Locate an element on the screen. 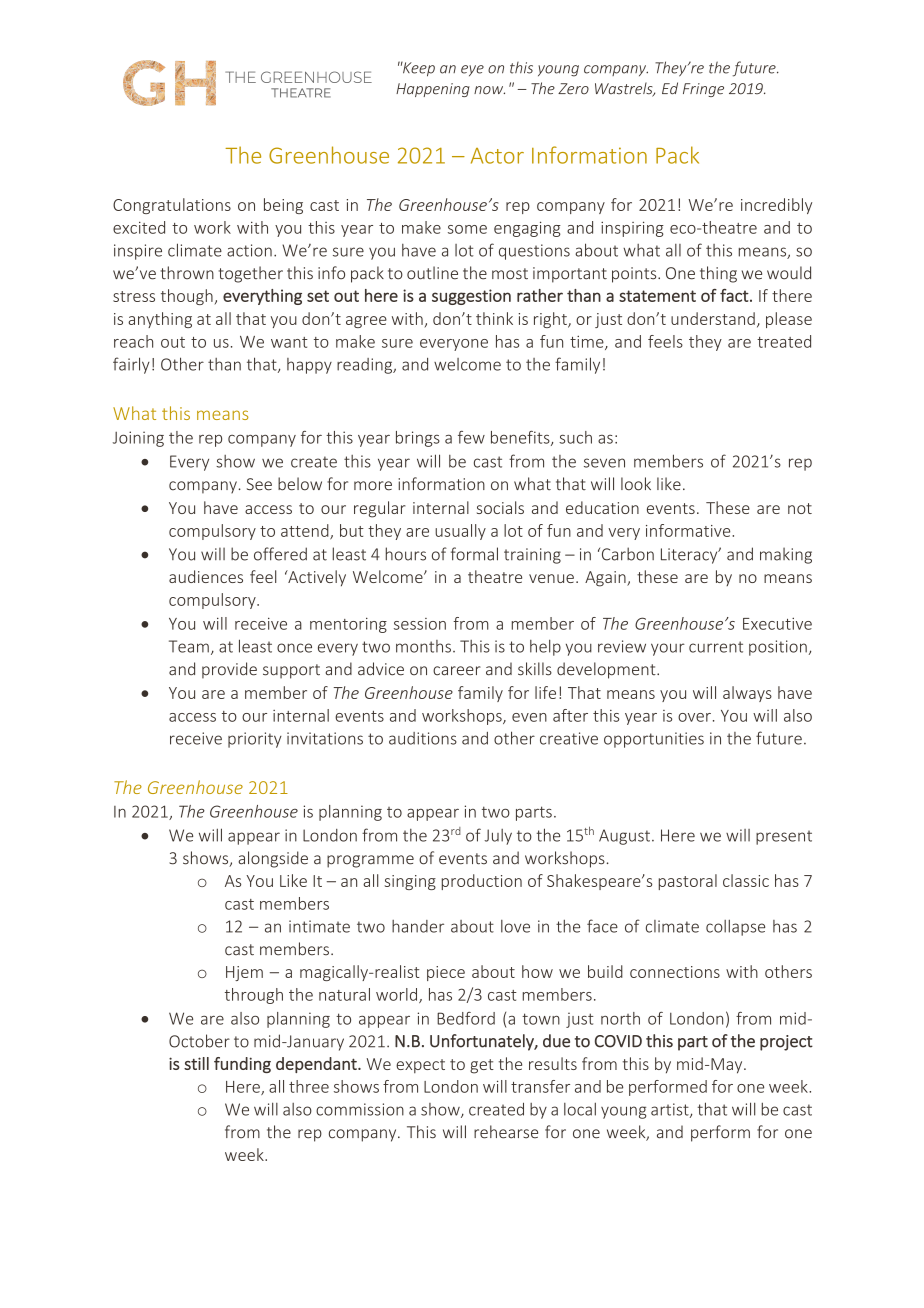 Image resolution: width=924 pixels, height=1308 pixels. audiences is located at coordinates (206, 576).
